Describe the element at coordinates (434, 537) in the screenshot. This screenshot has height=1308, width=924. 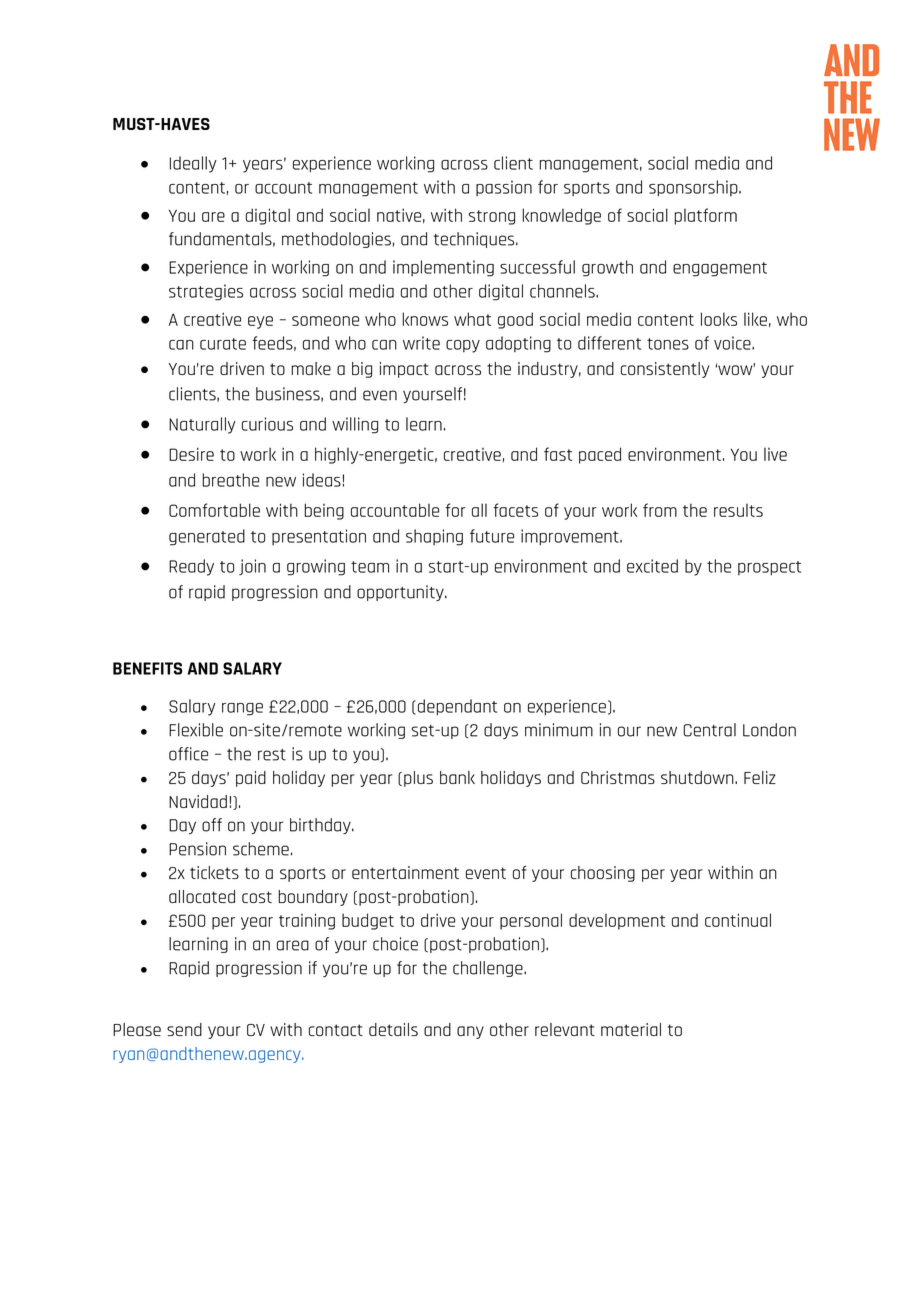
I see `shaping` at that location.
